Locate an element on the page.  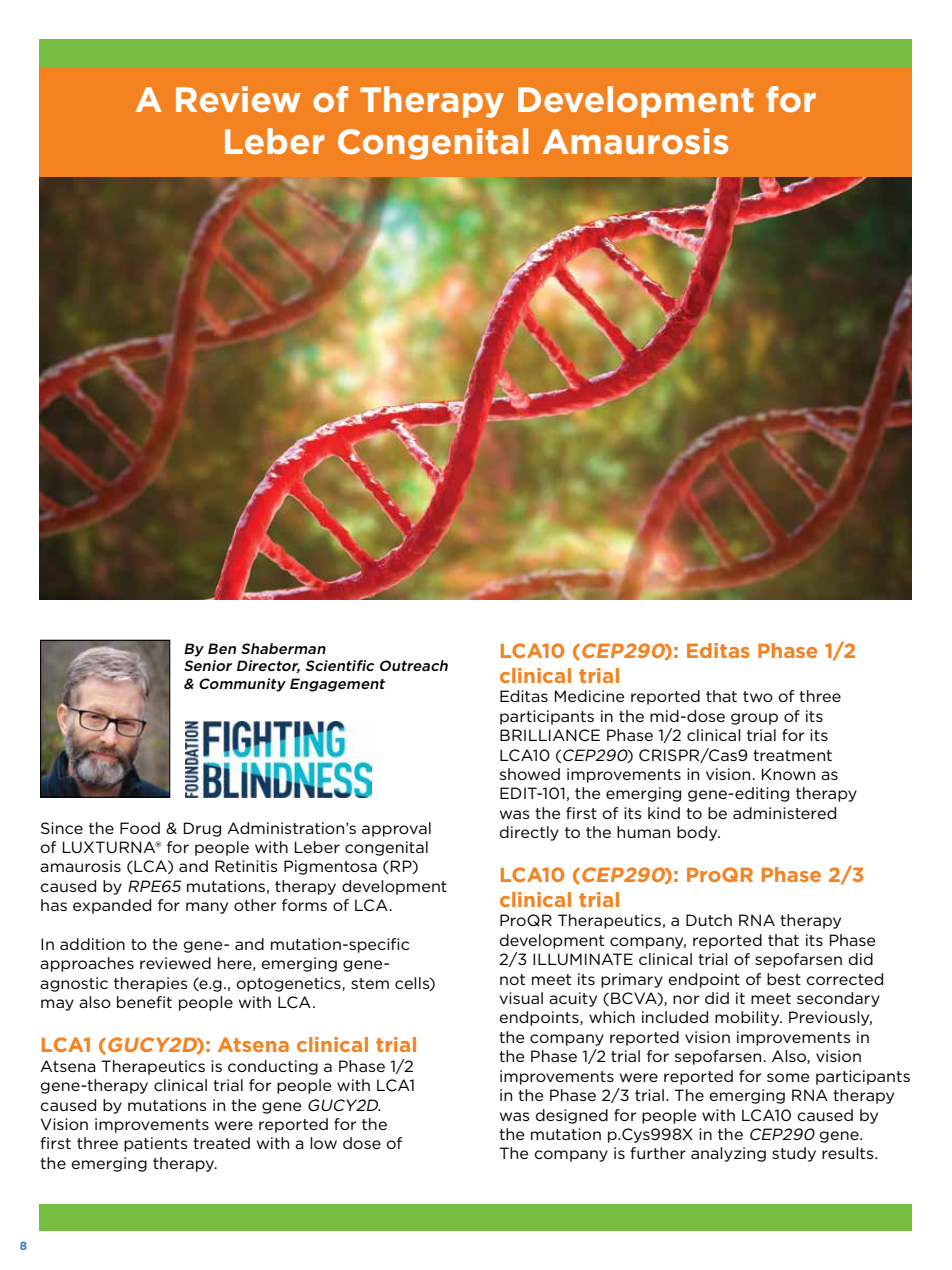
Dutch is located at coordinates (709, 920).
